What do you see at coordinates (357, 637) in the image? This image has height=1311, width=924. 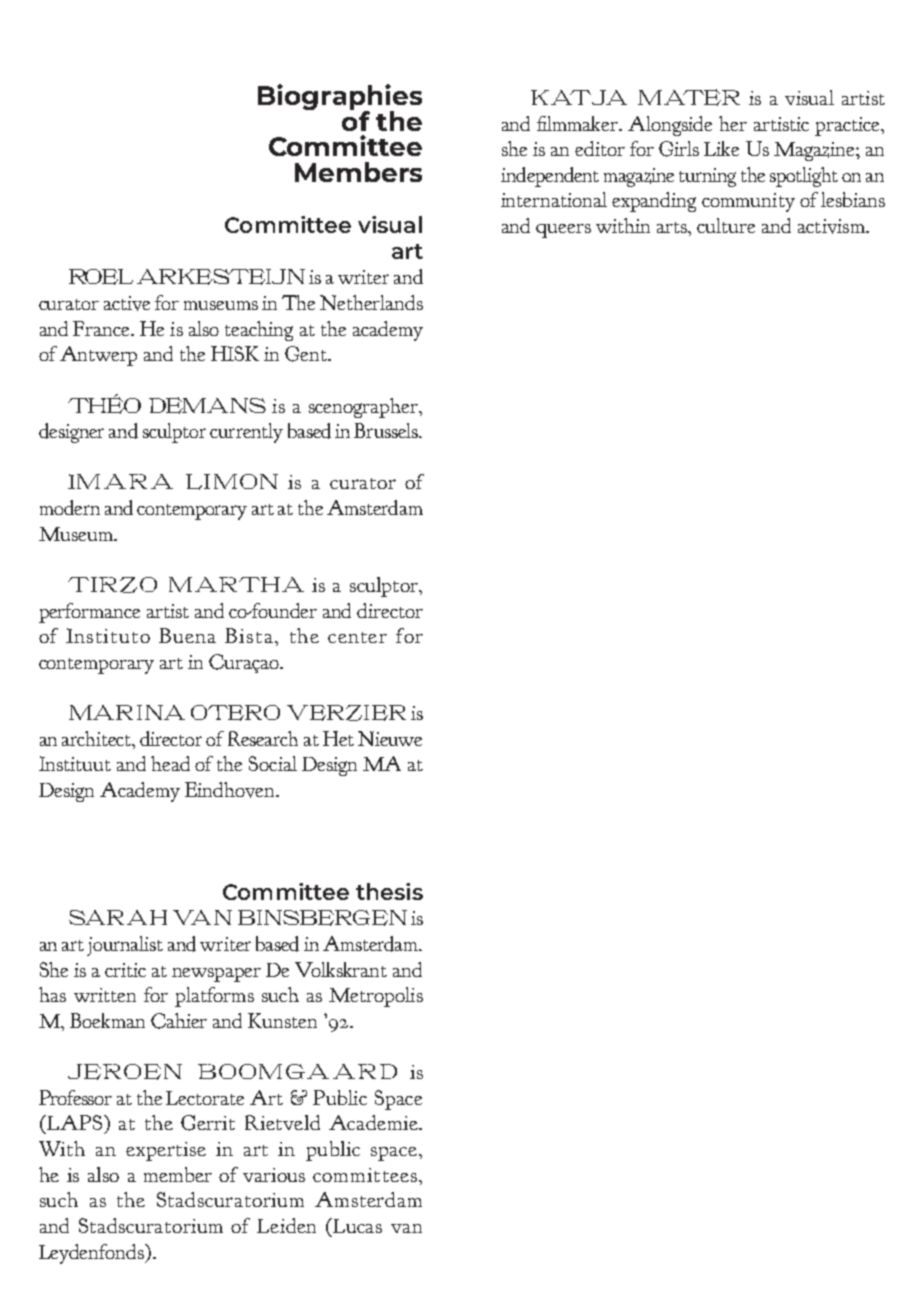 I see `center` at bounding box center [357, 637].
